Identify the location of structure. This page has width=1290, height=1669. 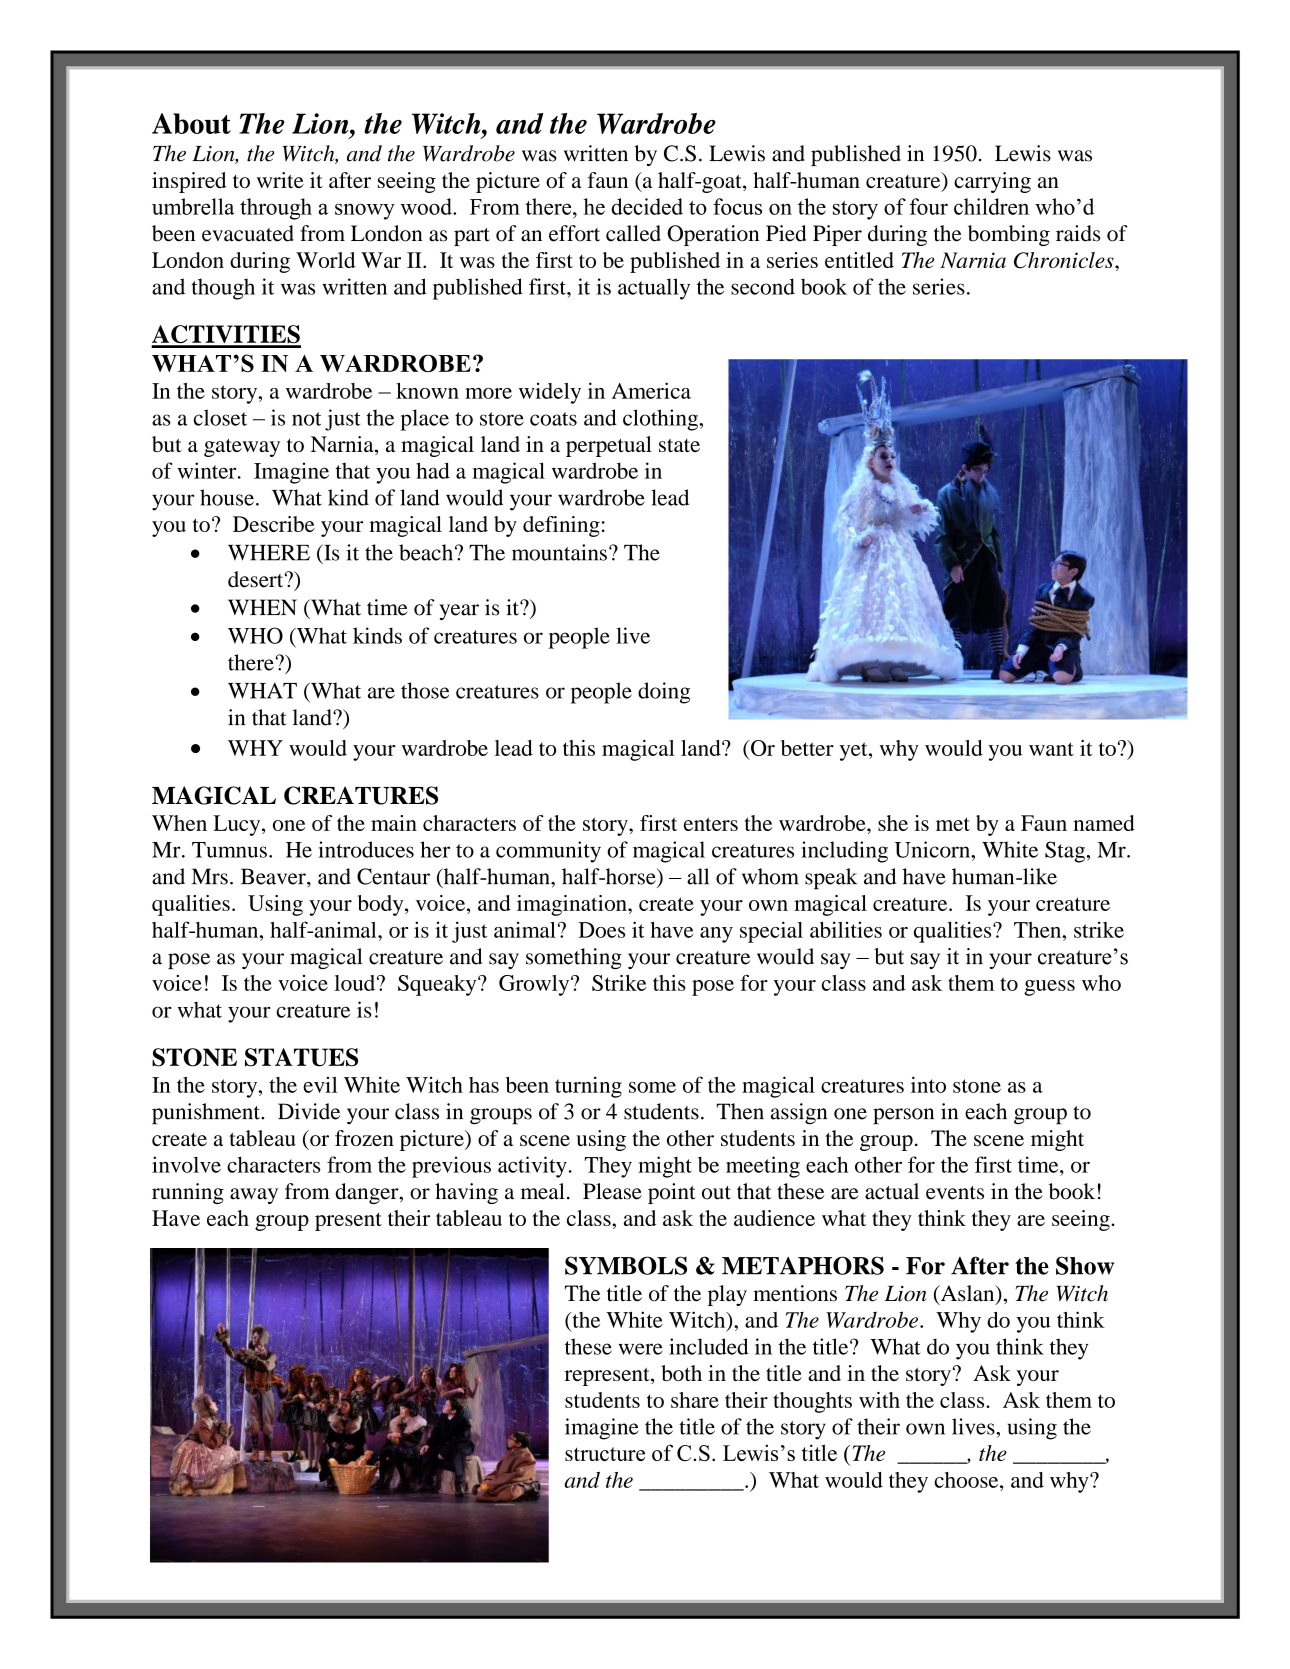
(605, 1454).
